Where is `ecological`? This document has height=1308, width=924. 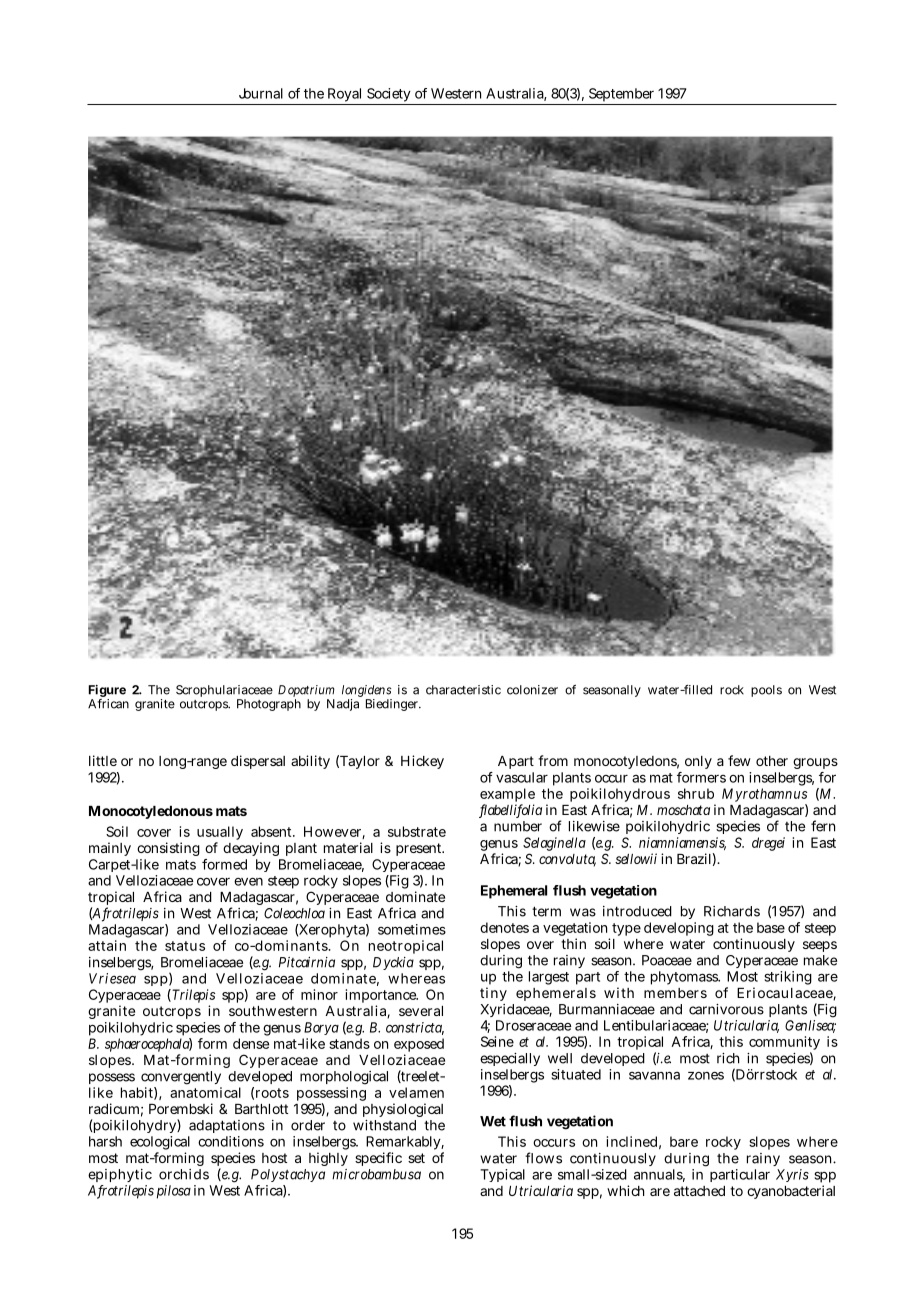
ecological is located at coordinates (160, 1144).
